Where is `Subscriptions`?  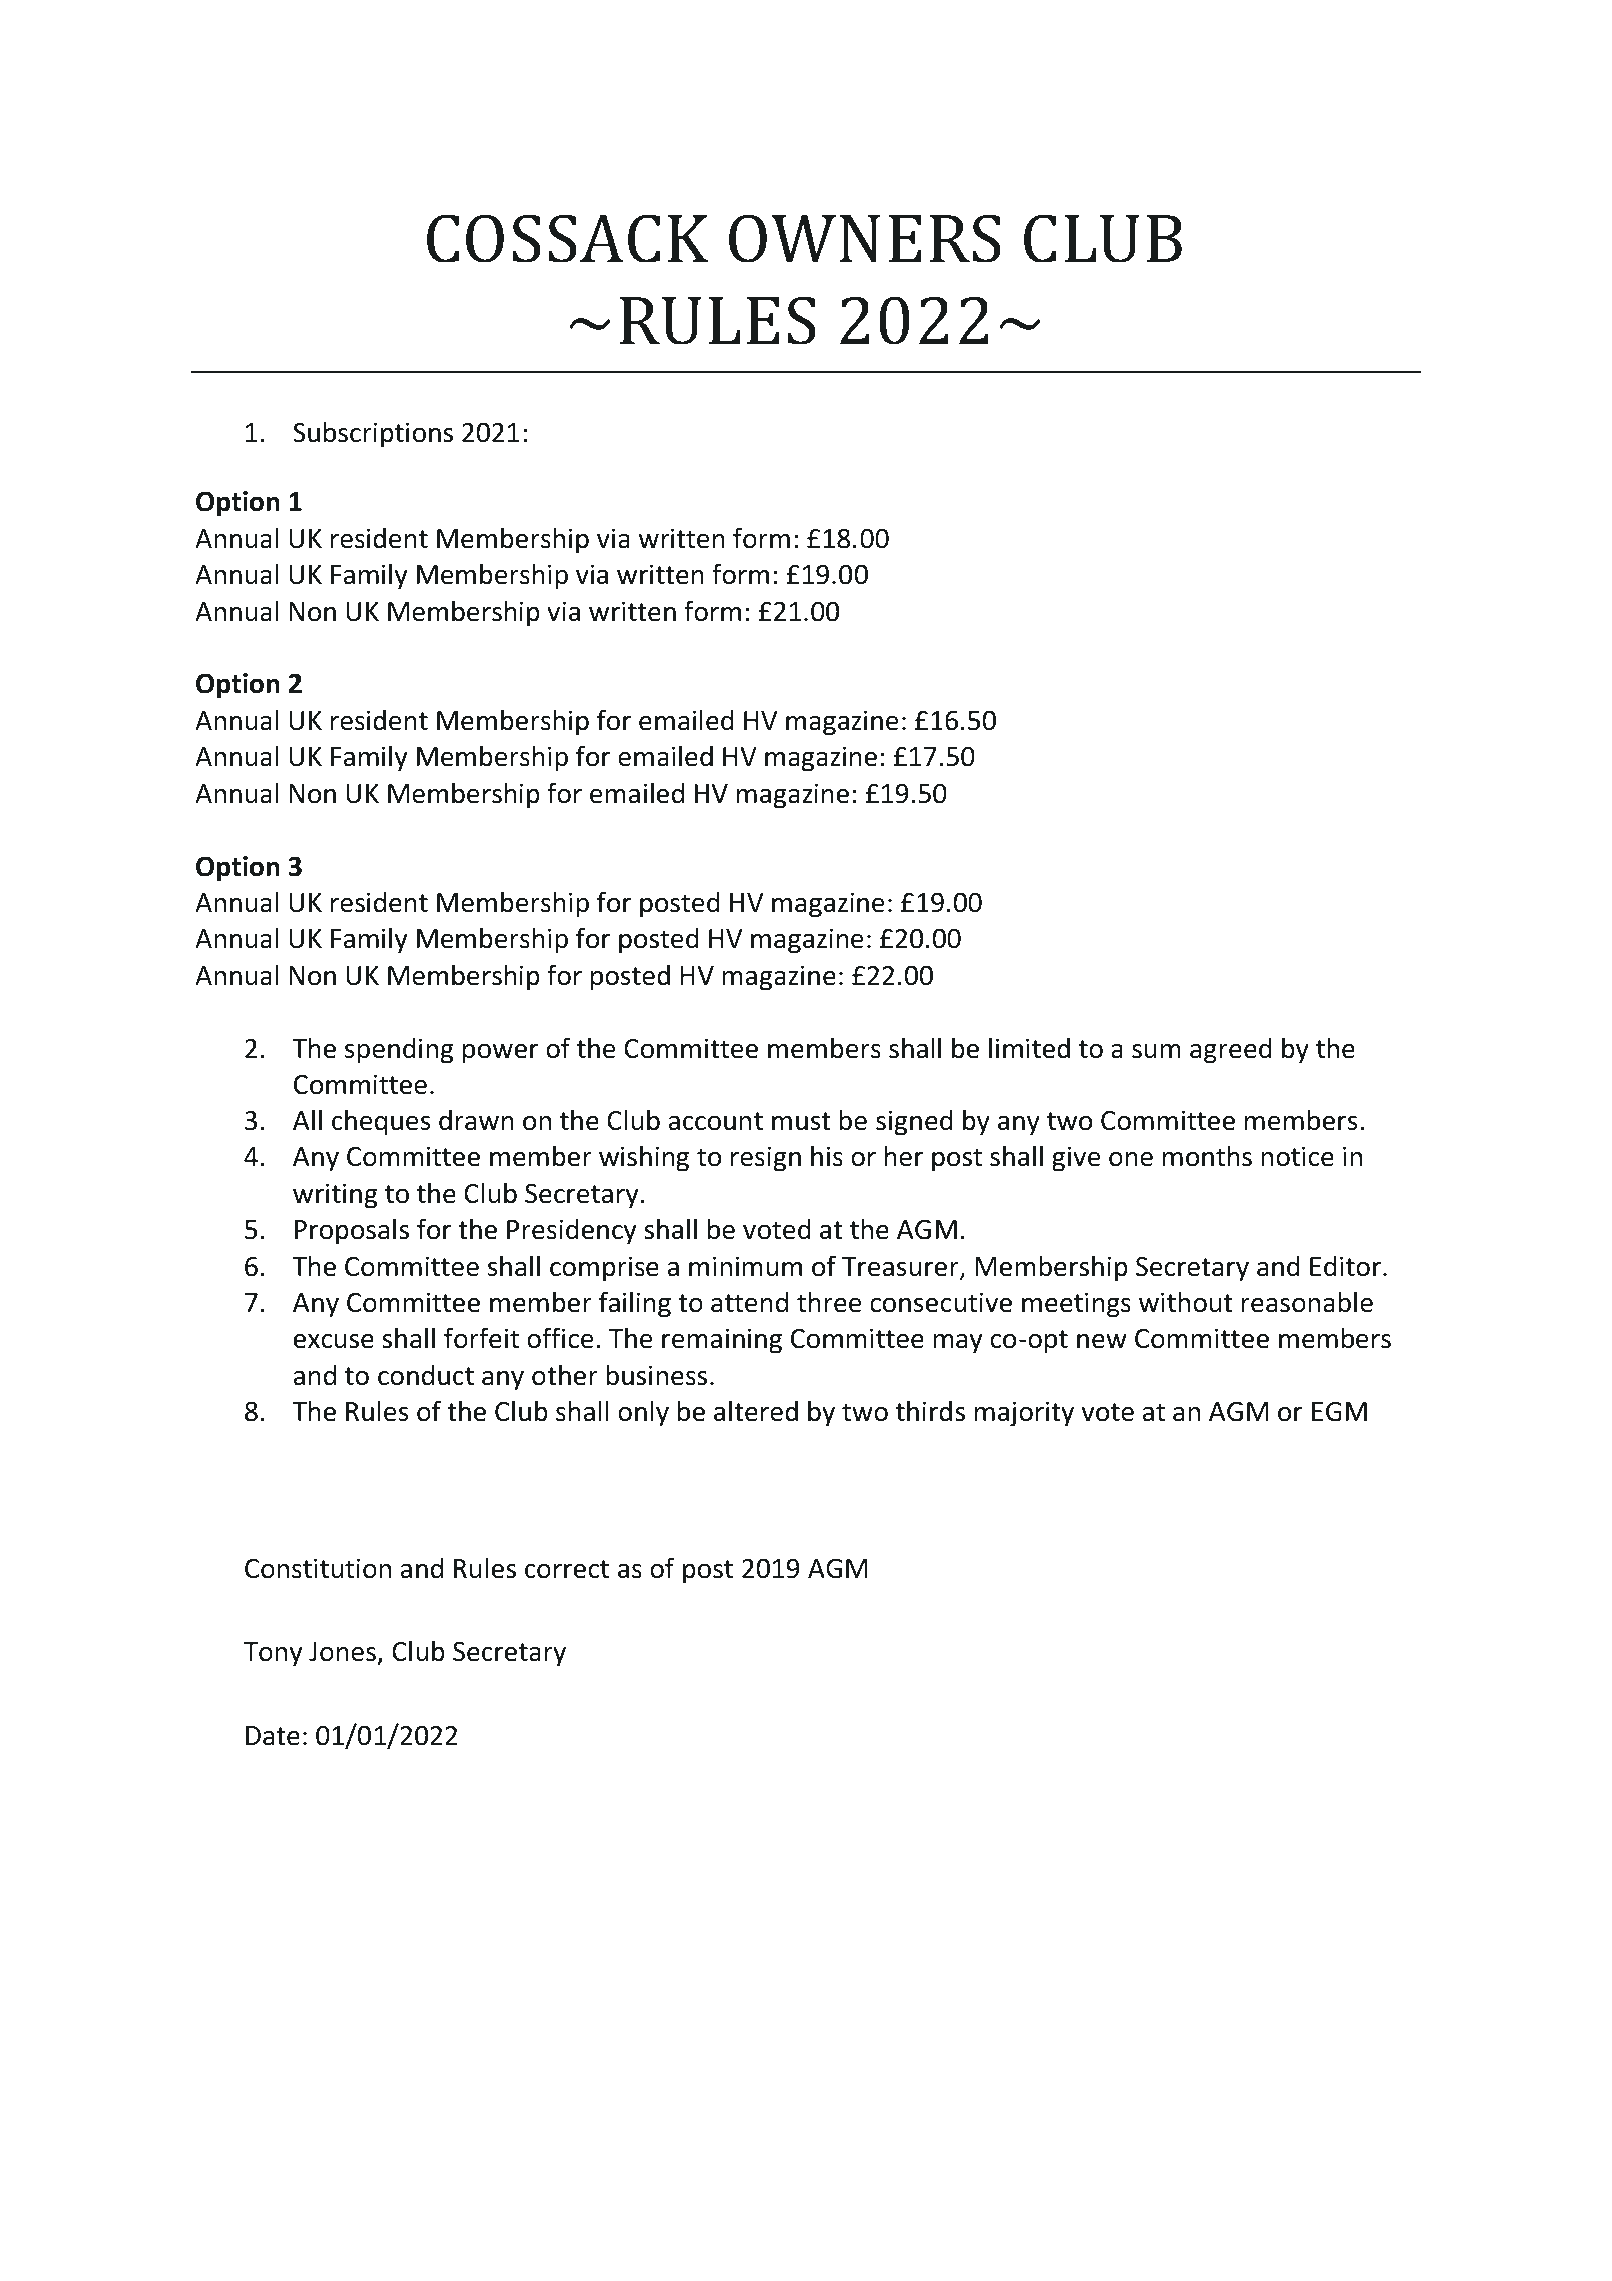
Subscriptions is located at coordinates (373, 434).
